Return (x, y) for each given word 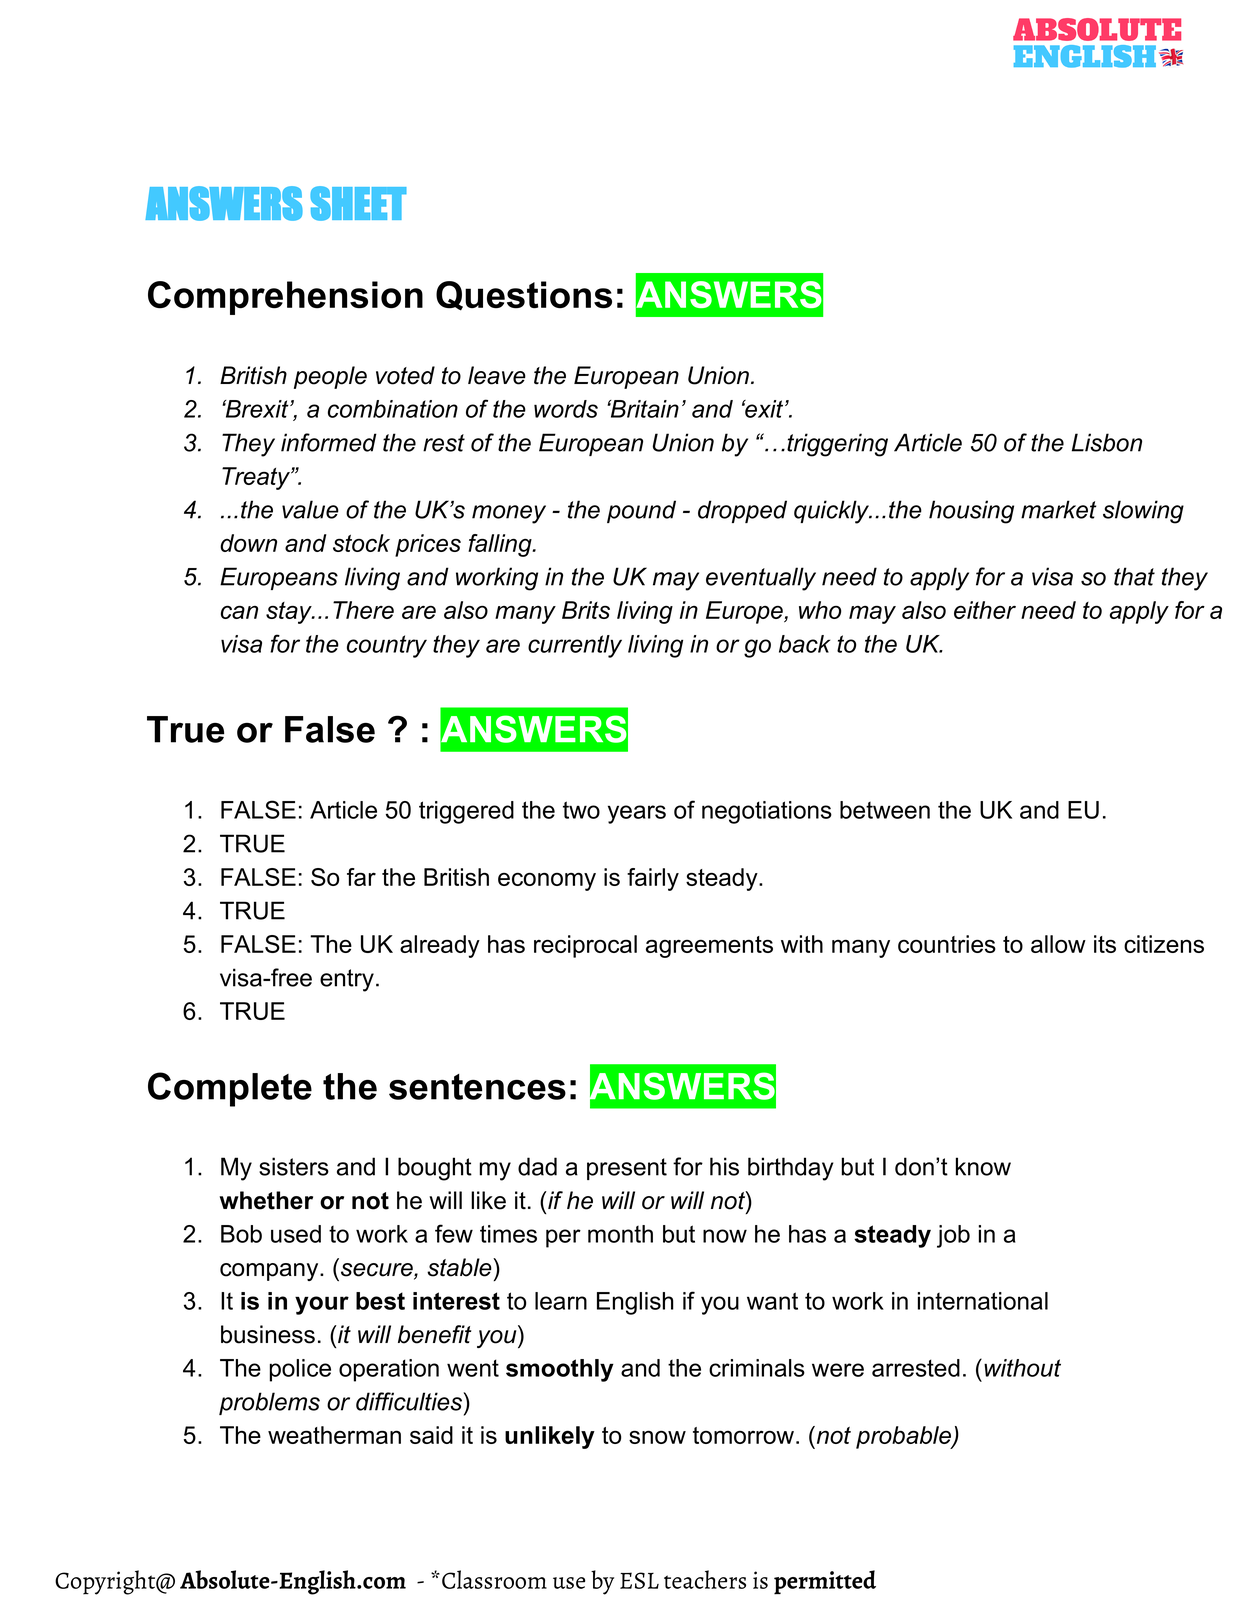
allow (1058, 944)
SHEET (358, 203)
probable (904, 1437)
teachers (705, 1579)
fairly (653, 879)
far (361, 877)
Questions (524, 296)
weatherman (334, 1435)
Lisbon (1107, 442)
